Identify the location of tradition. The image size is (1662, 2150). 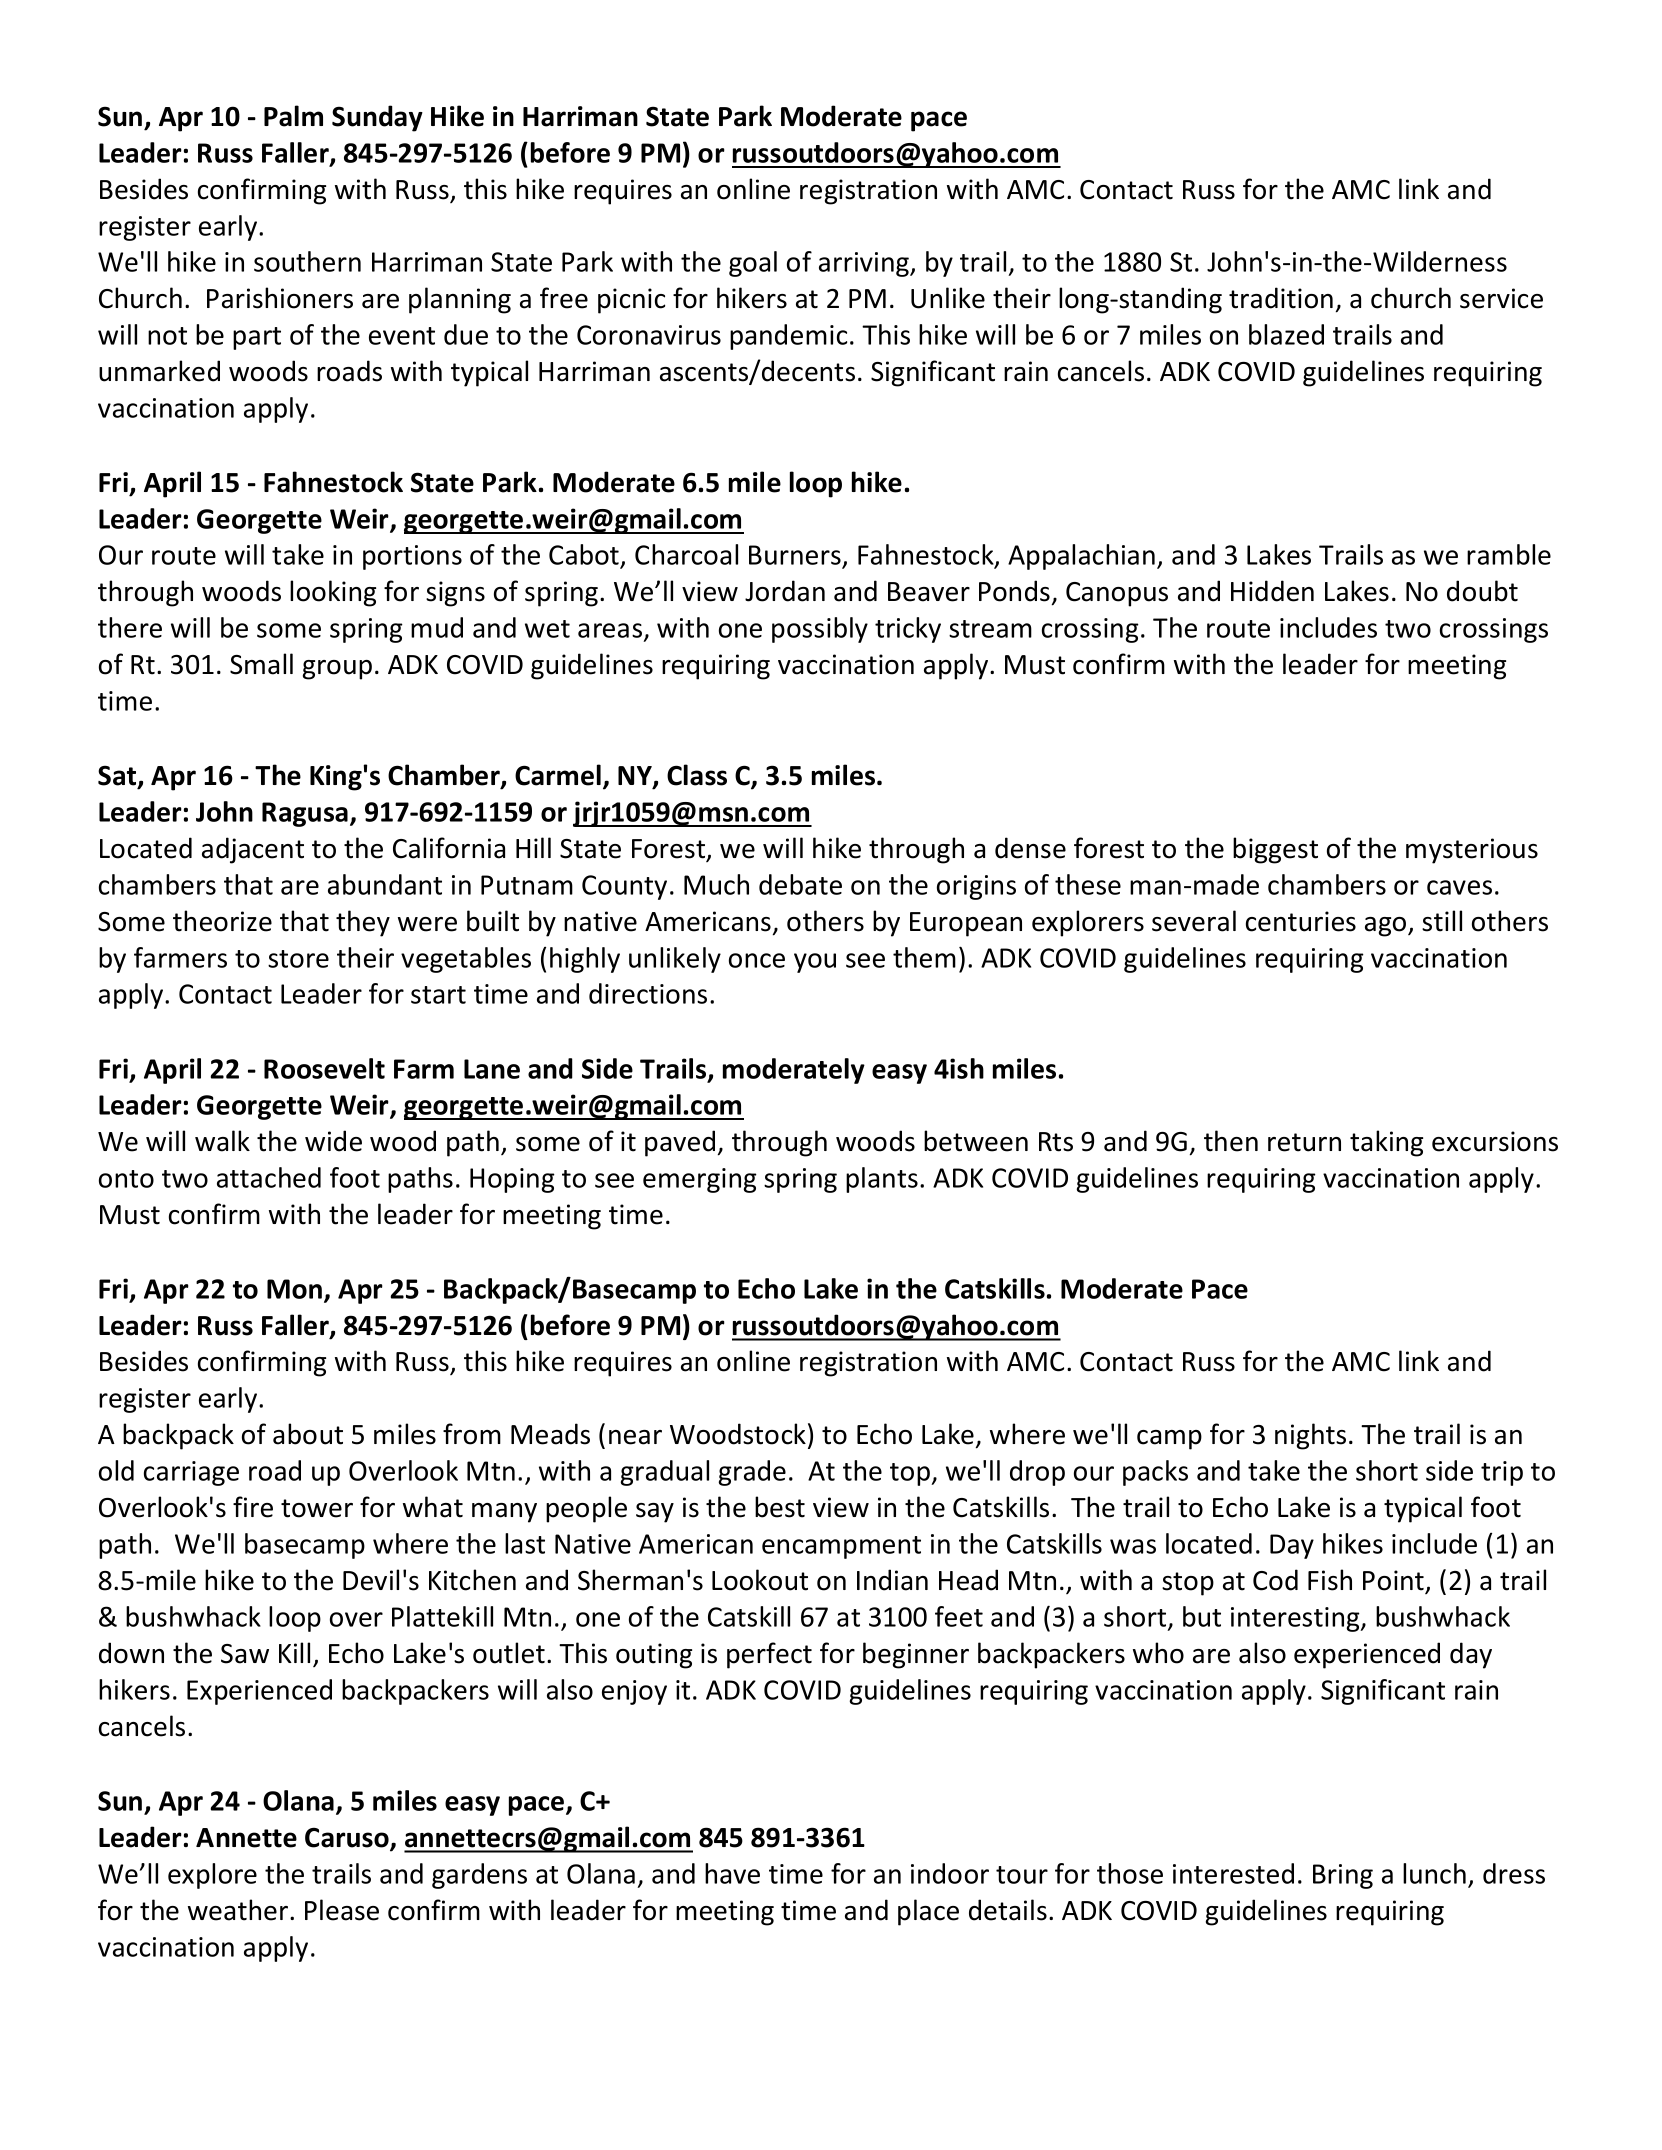
(1281, 298).
